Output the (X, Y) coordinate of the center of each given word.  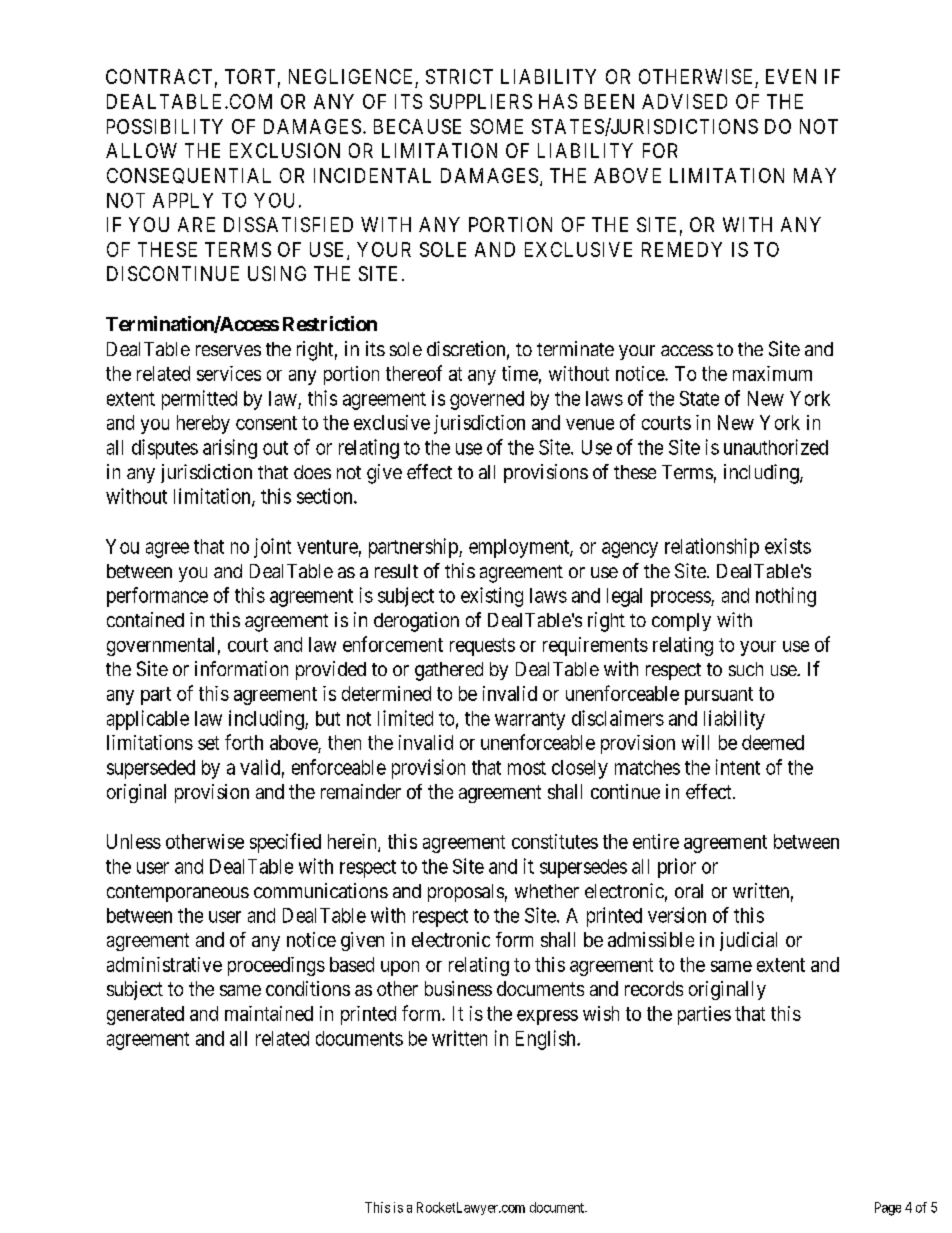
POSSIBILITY (165, 126)
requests (482, 647)
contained (145, 619)
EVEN (791, 76)
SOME (496, 126)
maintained (269, 1013)
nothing (786, 597)
